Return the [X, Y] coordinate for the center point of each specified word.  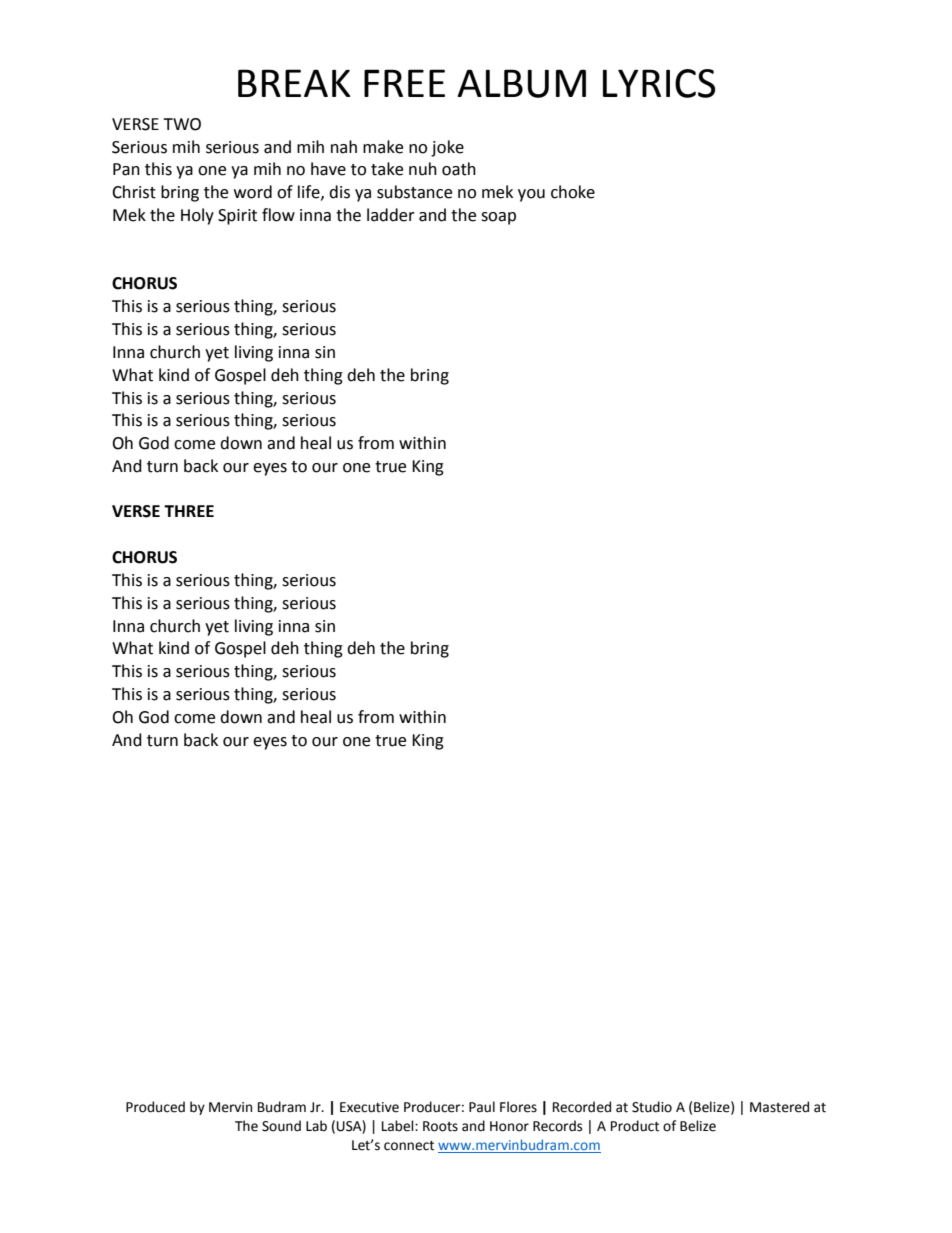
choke [573, 192]
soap [498, 218]
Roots [440, 1126]
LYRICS [659, 83]
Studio [652, 1107]
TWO [182, 124]
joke [447, 148]
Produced [155, 1107]
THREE [189, 511]
